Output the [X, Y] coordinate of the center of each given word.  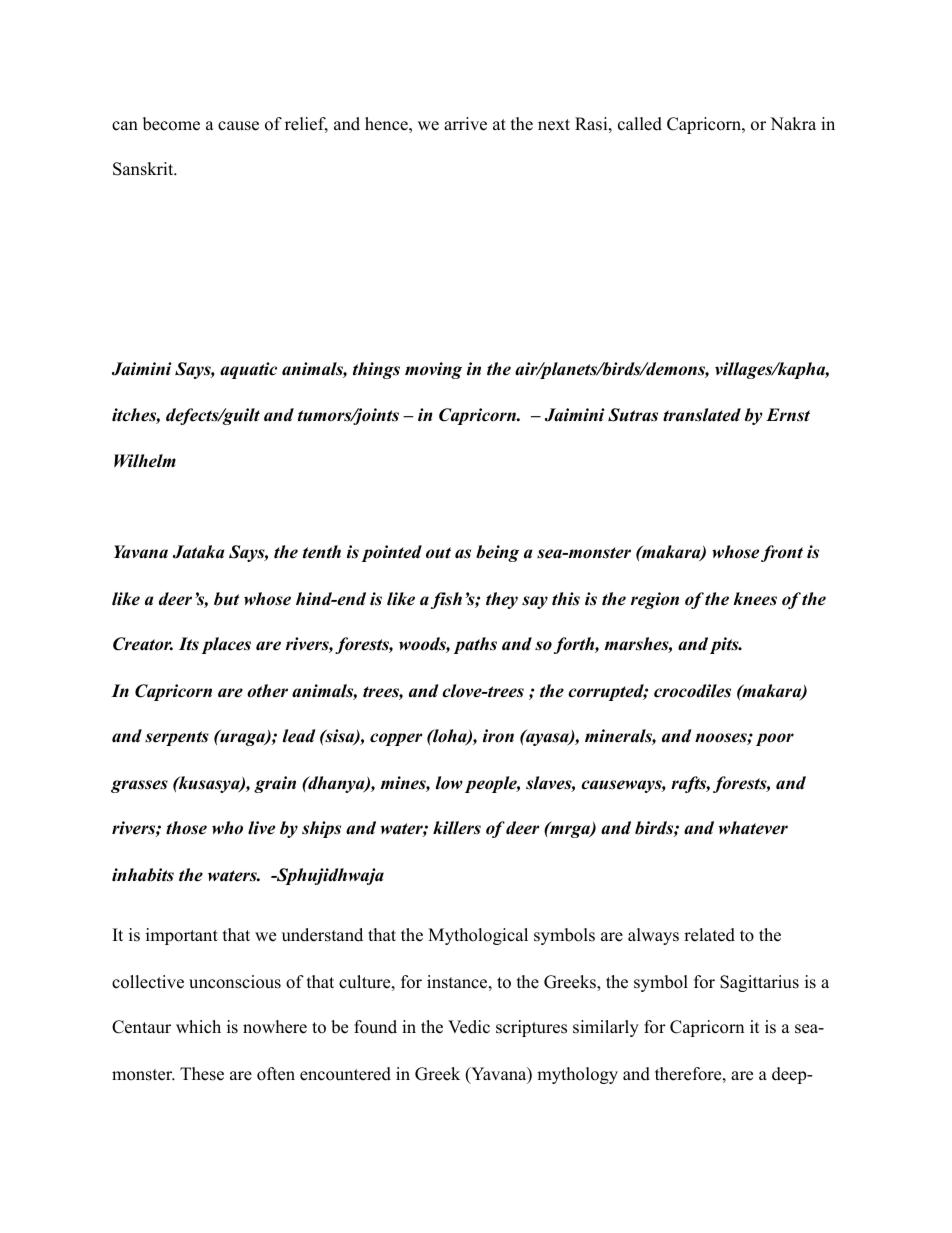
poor [775, 739]
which [198, 1027]
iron [498, 736]
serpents [177, 738]
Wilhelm [145, 461]
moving [433, 370]
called [640, 124]
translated [702, 415]
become [171, 124]
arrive [465, 124]
